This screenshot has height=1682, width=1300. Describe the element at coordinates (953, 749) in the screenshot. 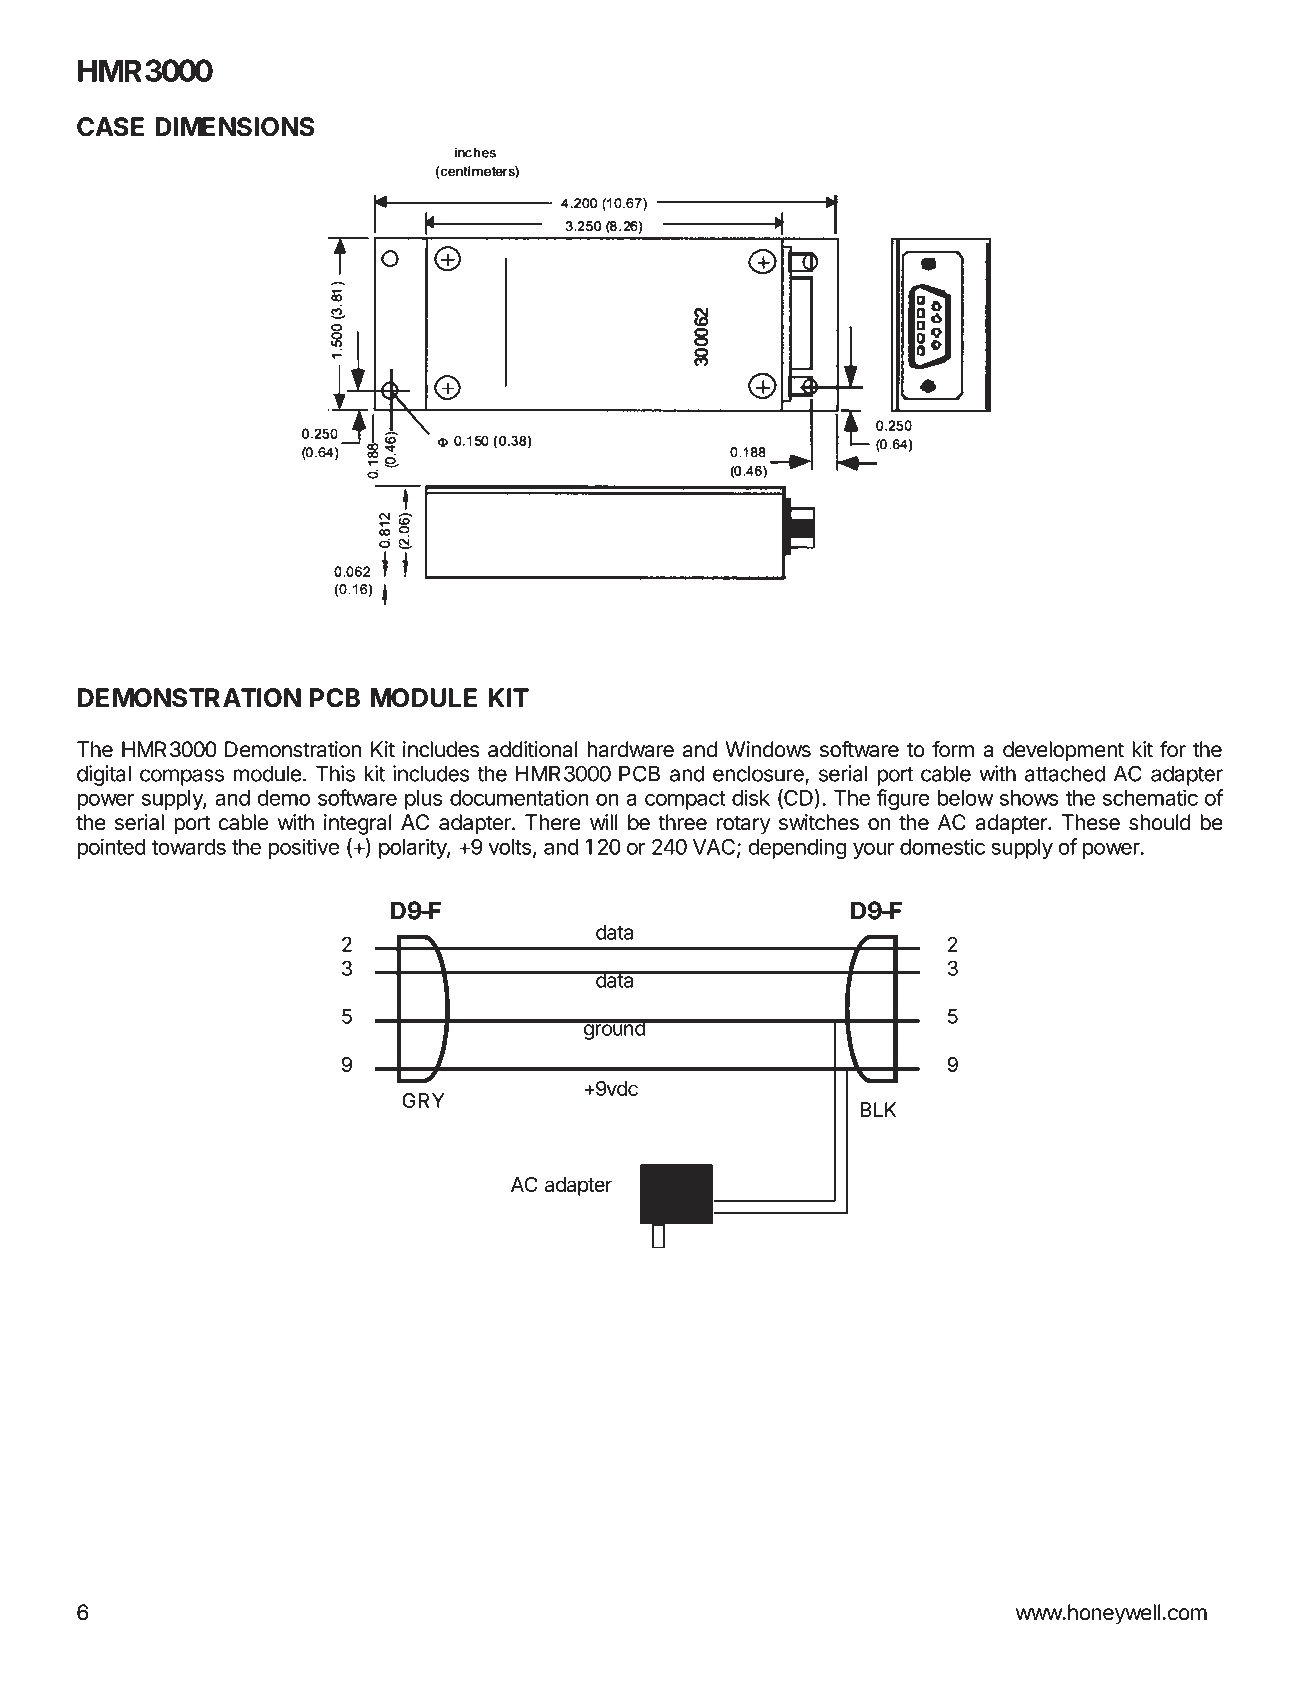

I see `form` at that location.
